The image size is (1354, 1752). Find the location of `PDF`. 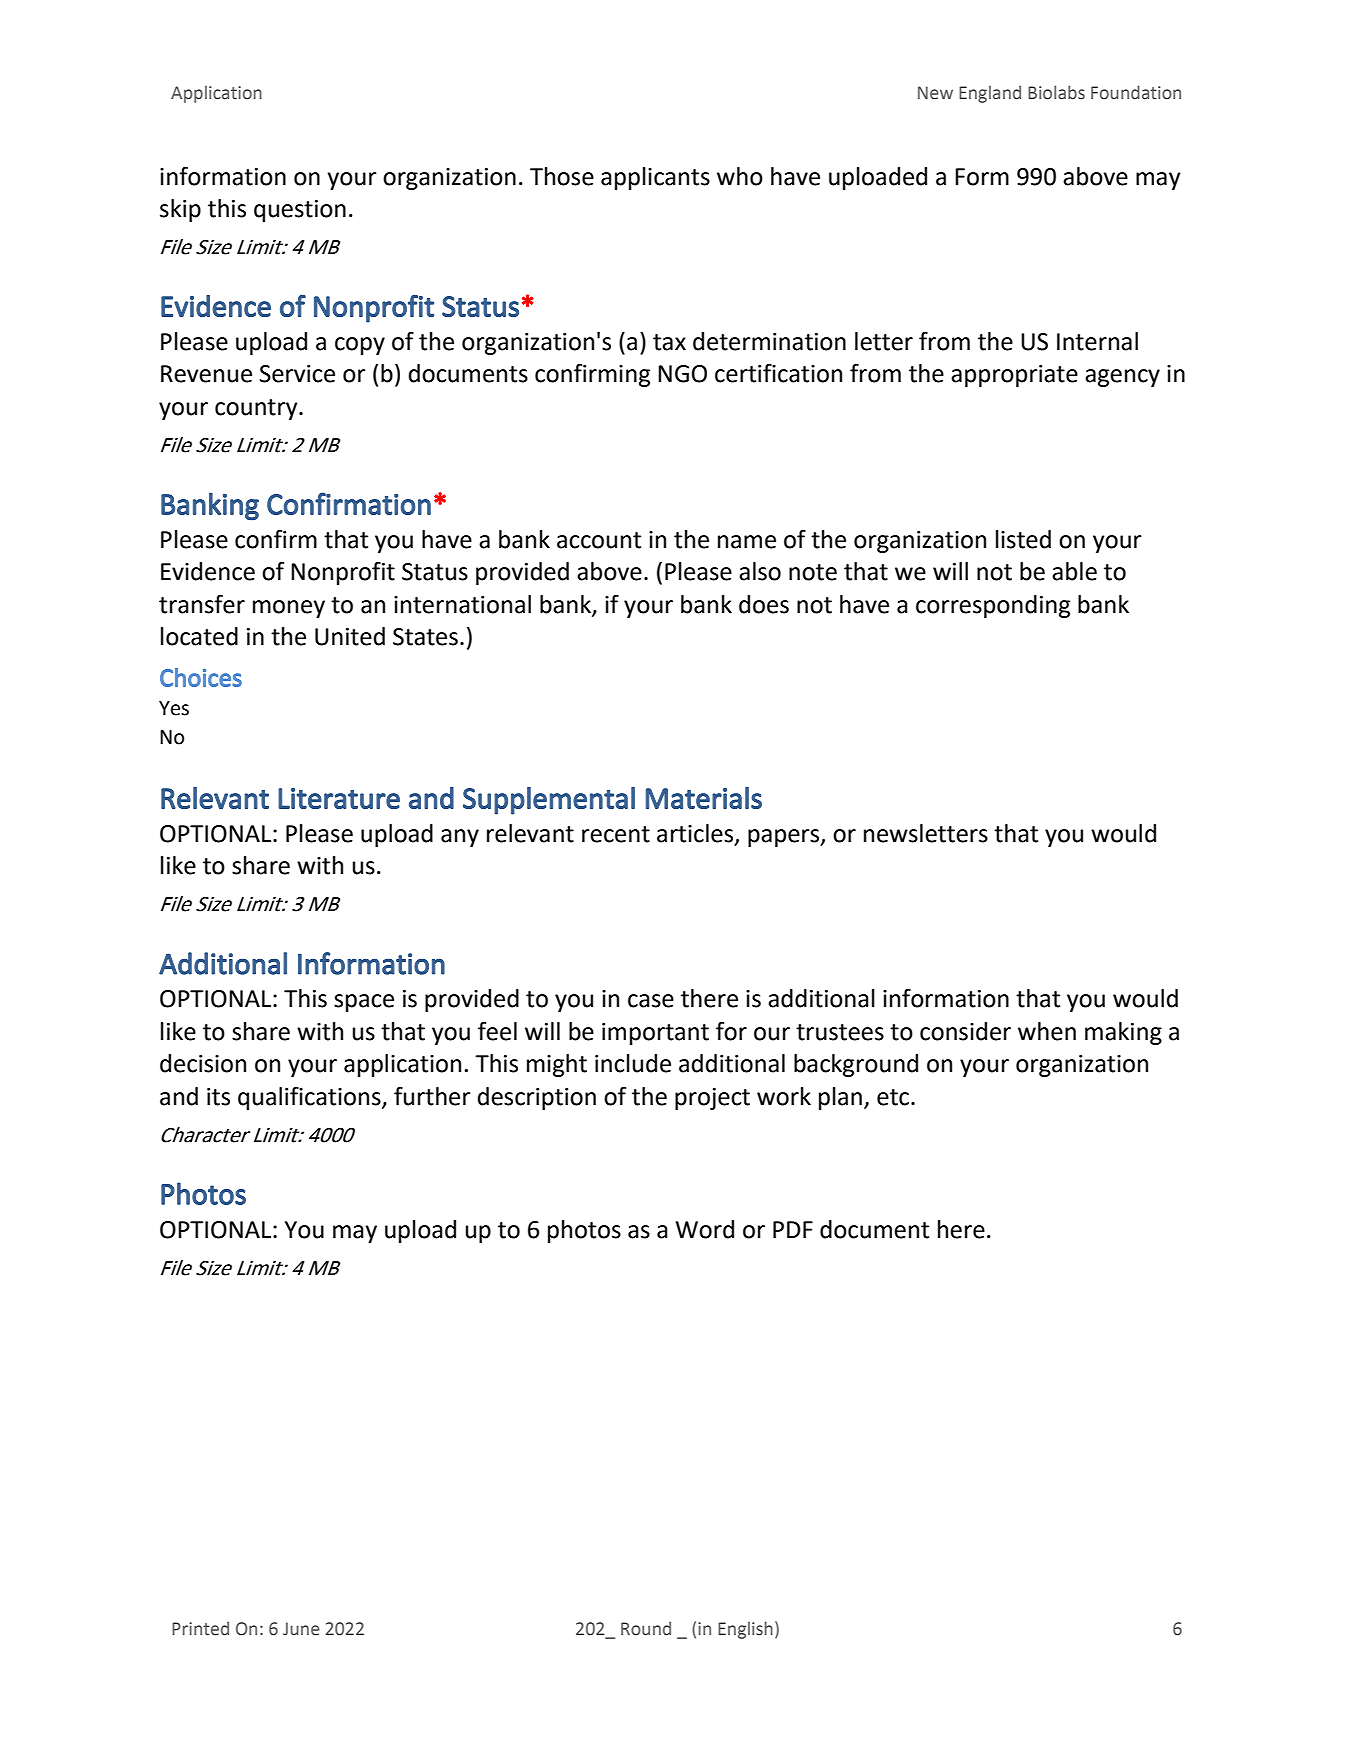

PDF is located at coordinates (793, 1229).
